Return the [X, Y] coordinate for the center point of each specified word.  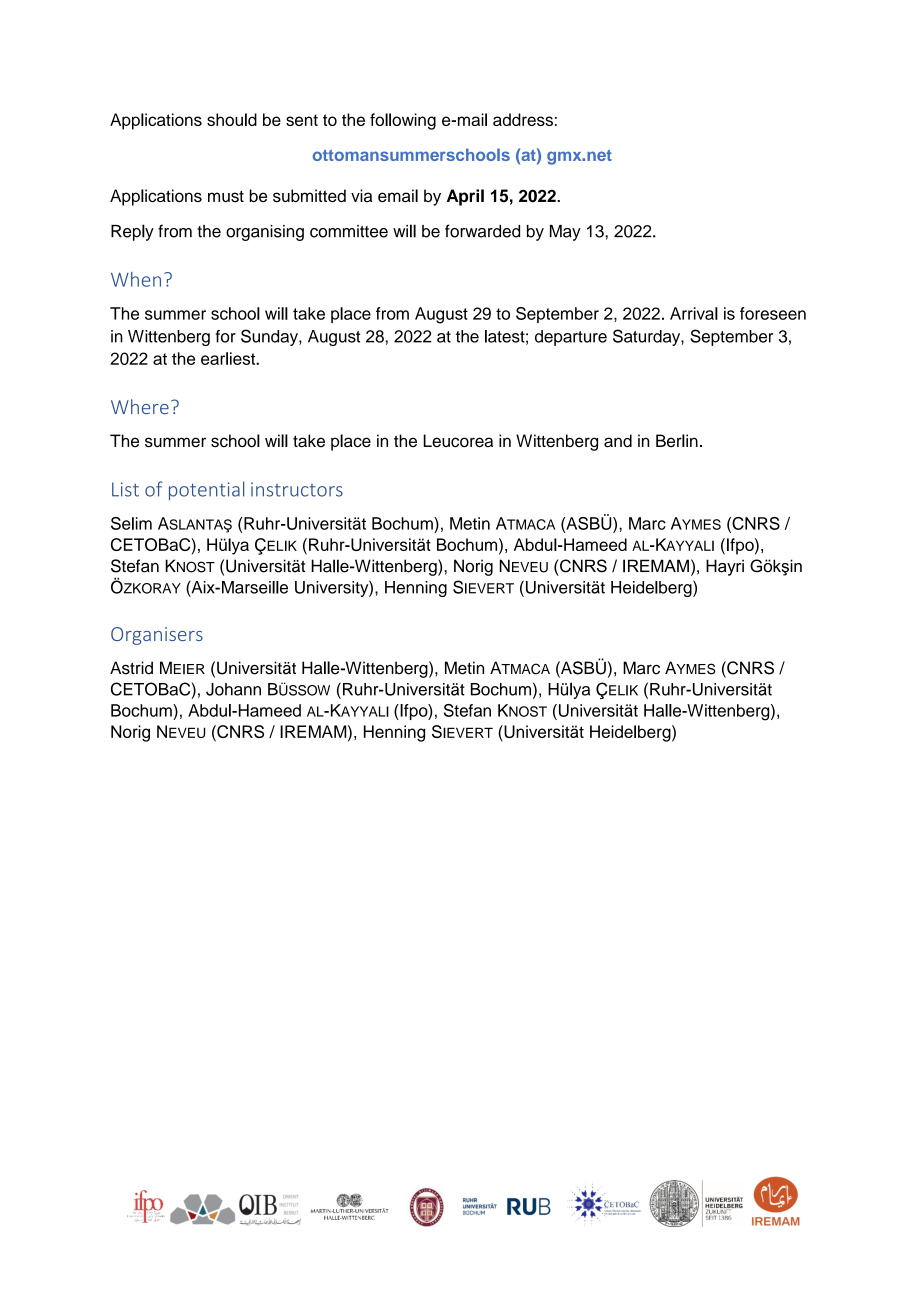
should [232, 119]
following [403, 121]
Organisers [157, 636]
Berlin [677, 440]
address [523, 119]
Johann [233, 689]
